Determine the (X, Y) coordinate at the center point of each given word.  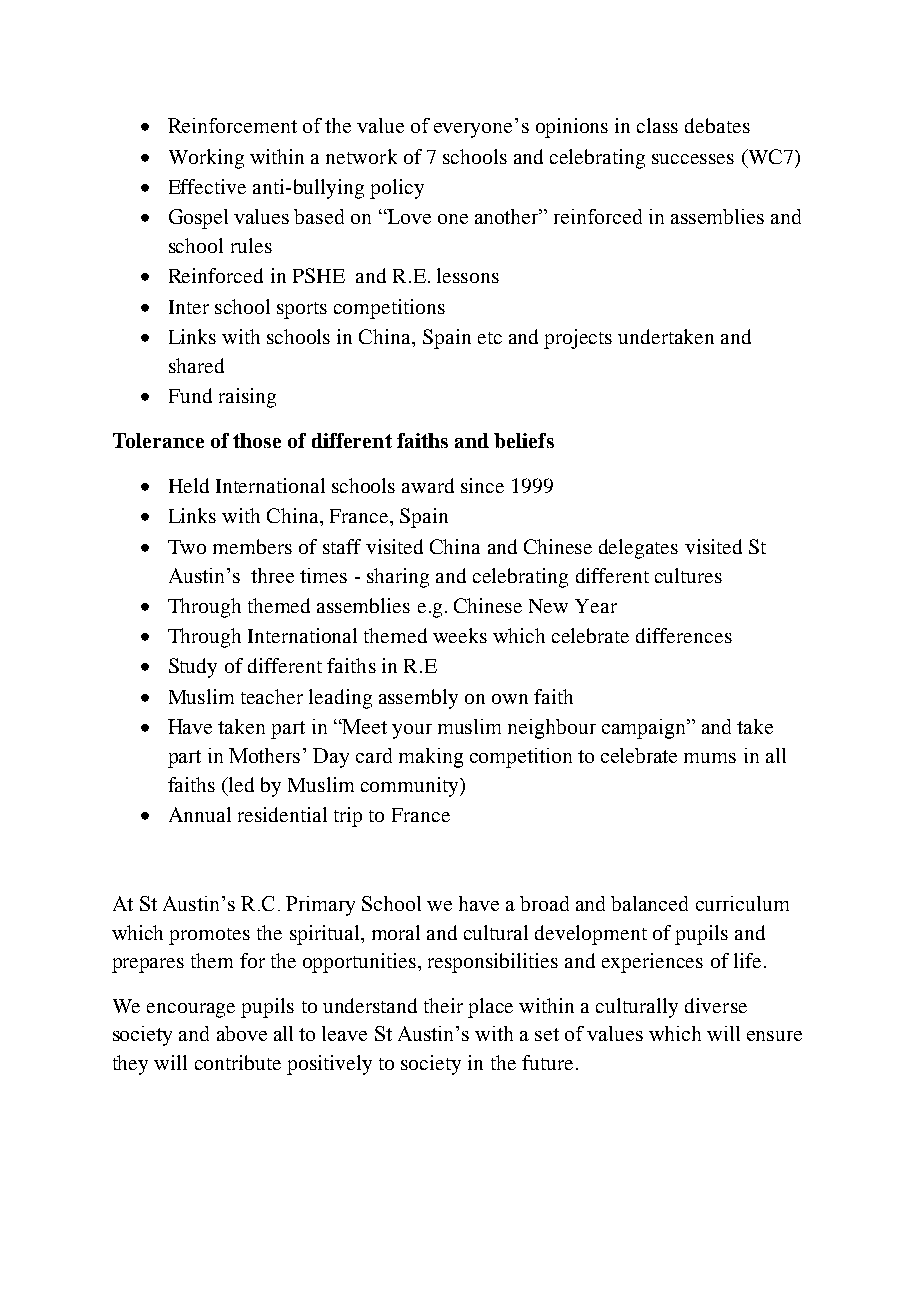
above (242, 1033)
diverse (716, 1005)
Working (206, 159)
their (443, 1005)
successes (693, 159)
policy (397, 189)
